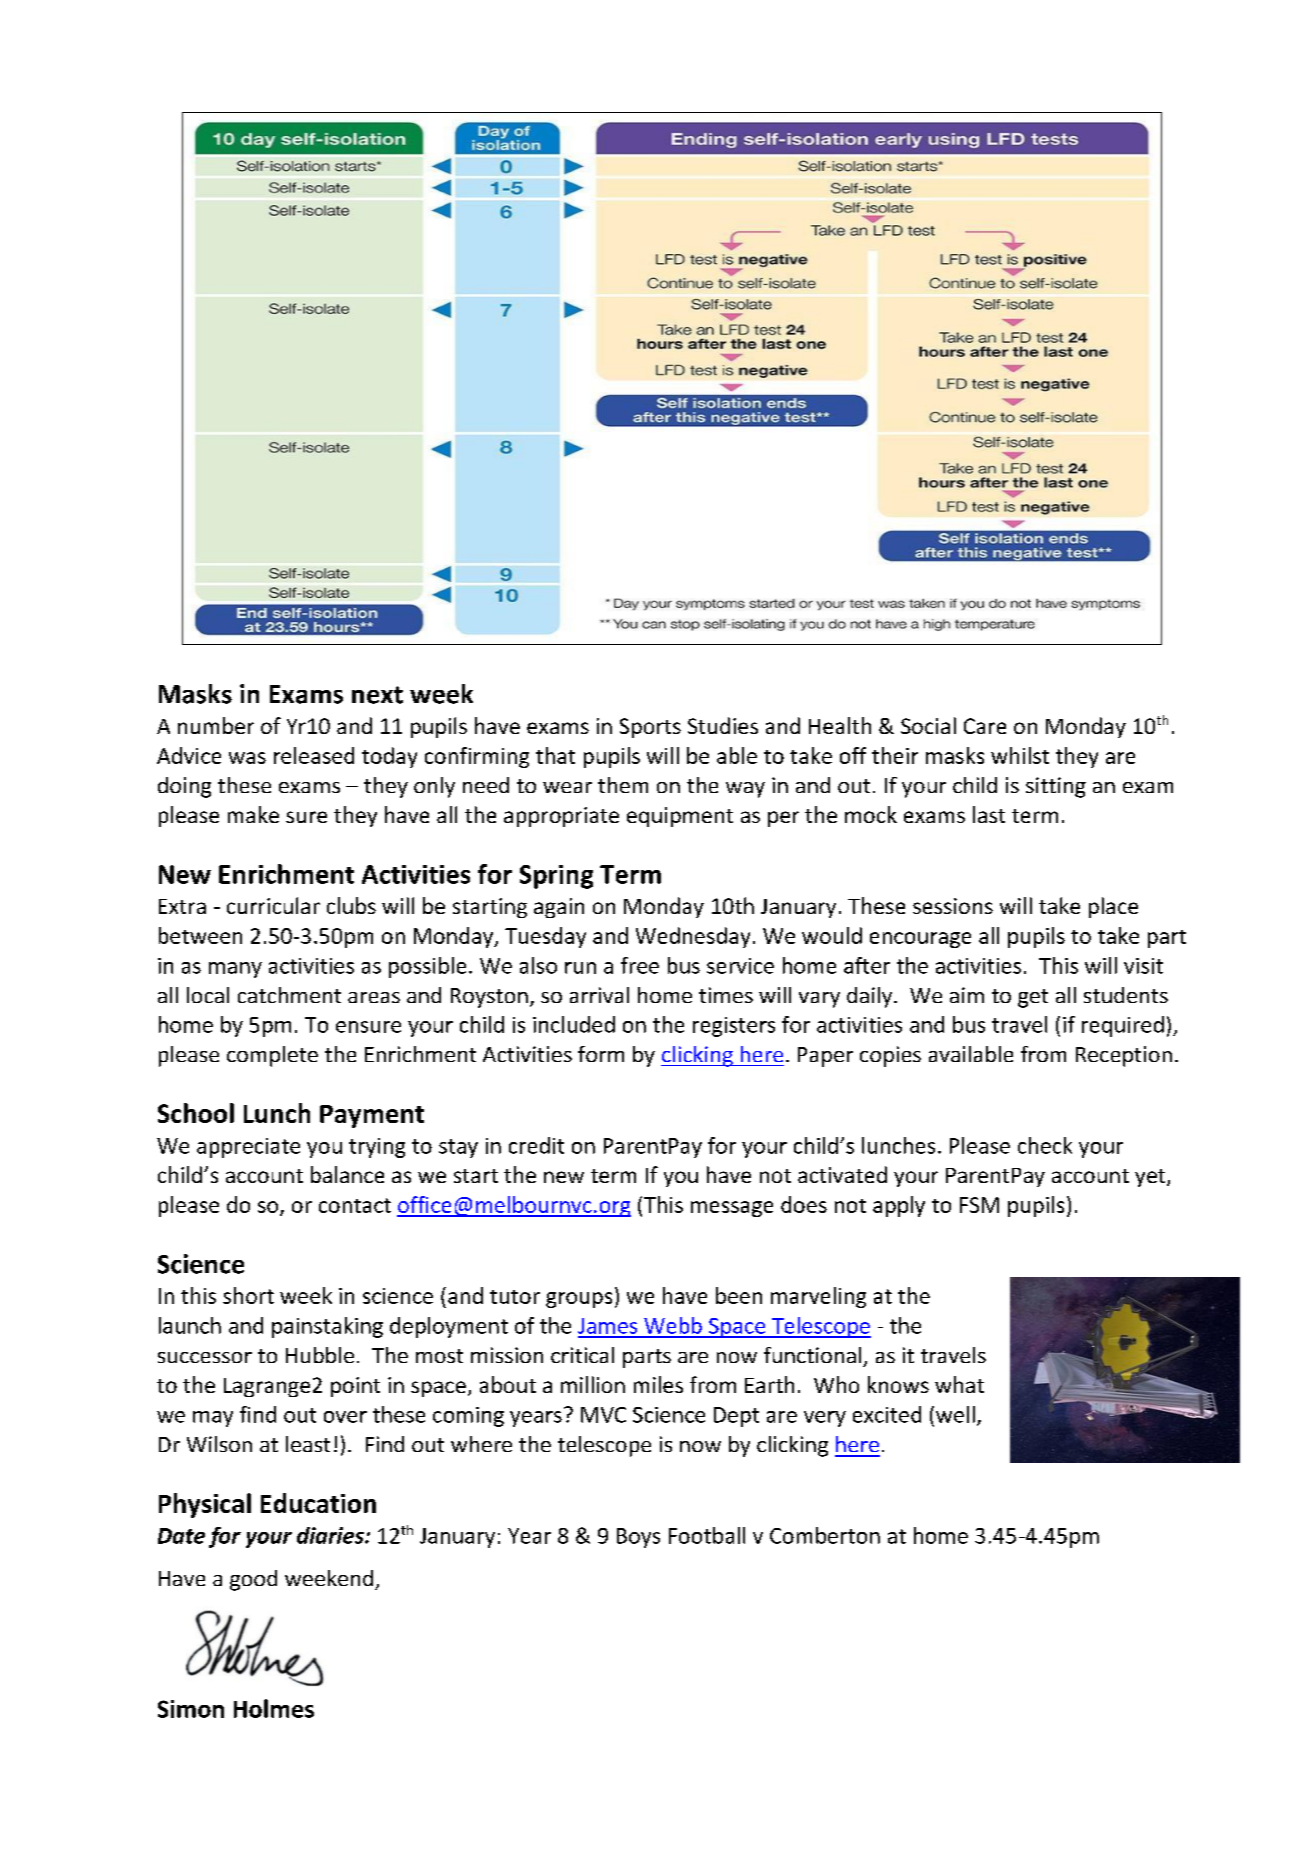  What do you see at coordinates (985, 726) in the document?
I see `Care` at bounding box center [985, 726].
